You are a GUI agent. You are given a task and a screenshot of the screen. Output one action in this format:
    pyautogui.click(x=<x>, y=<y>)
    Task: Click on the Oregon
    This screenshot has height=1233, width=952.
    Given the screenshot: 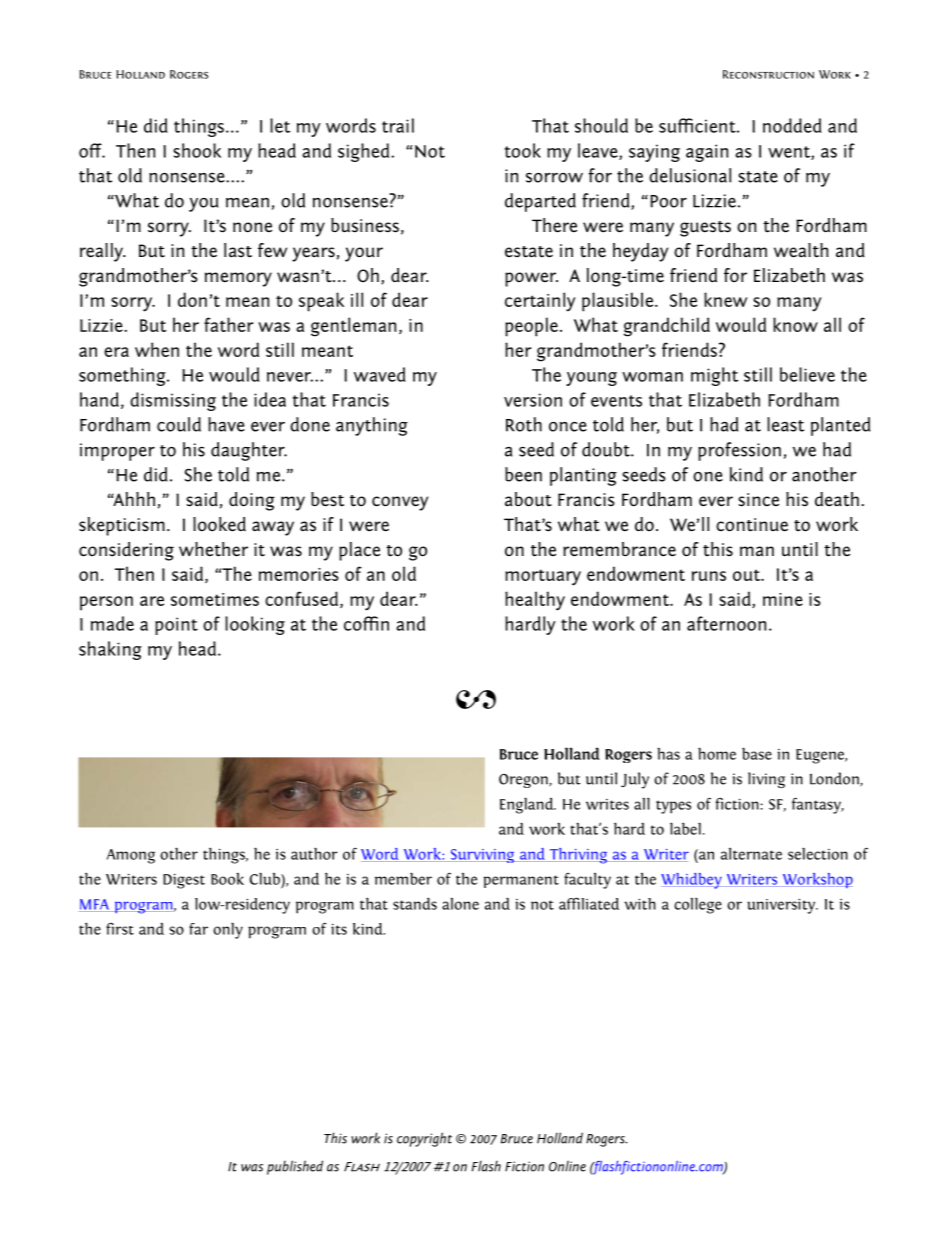 What is the action you would take?
    pyautogui.click(x=524, y=781)
